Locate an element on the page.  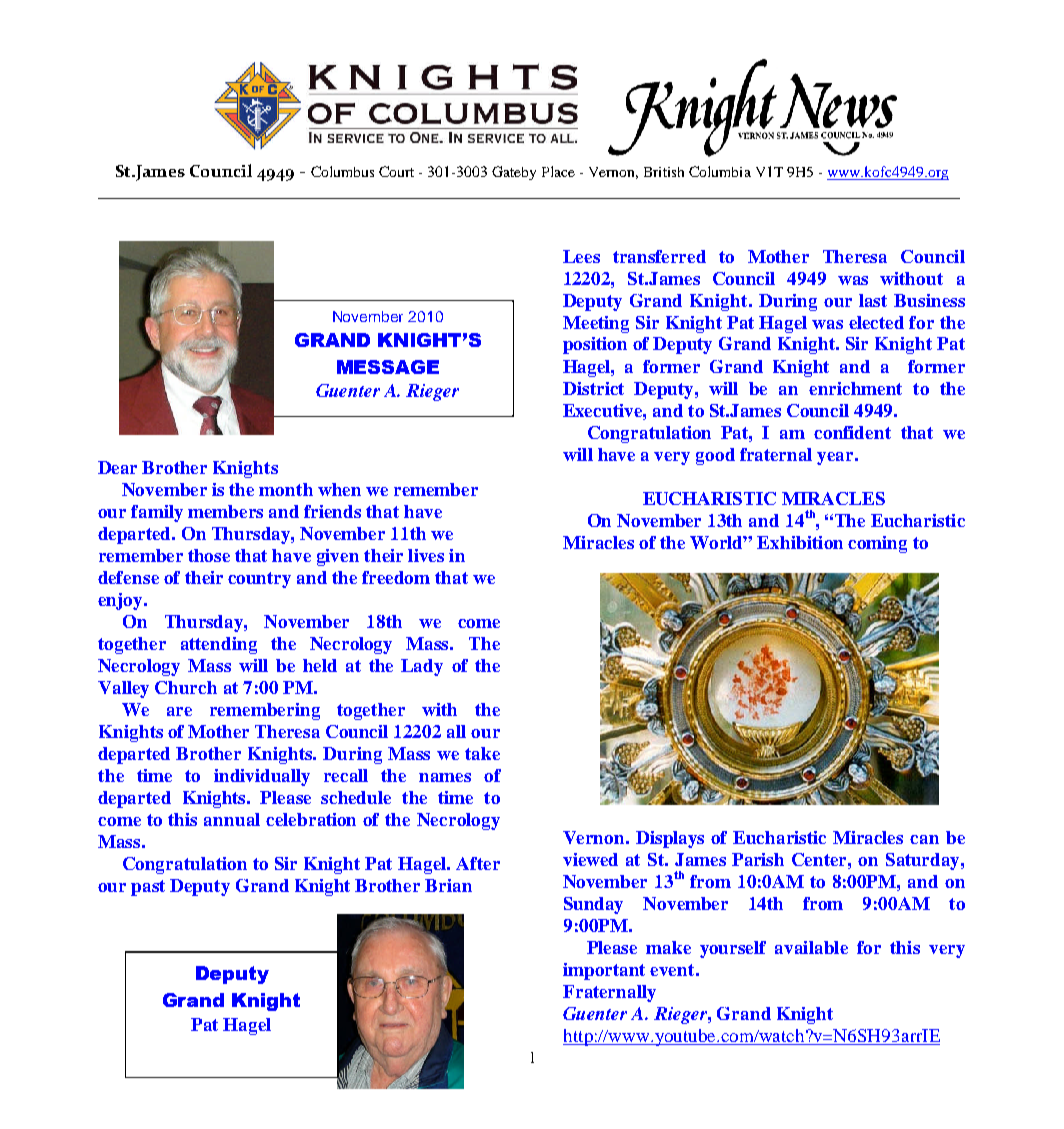
important is located at coordinates (604, 971).
